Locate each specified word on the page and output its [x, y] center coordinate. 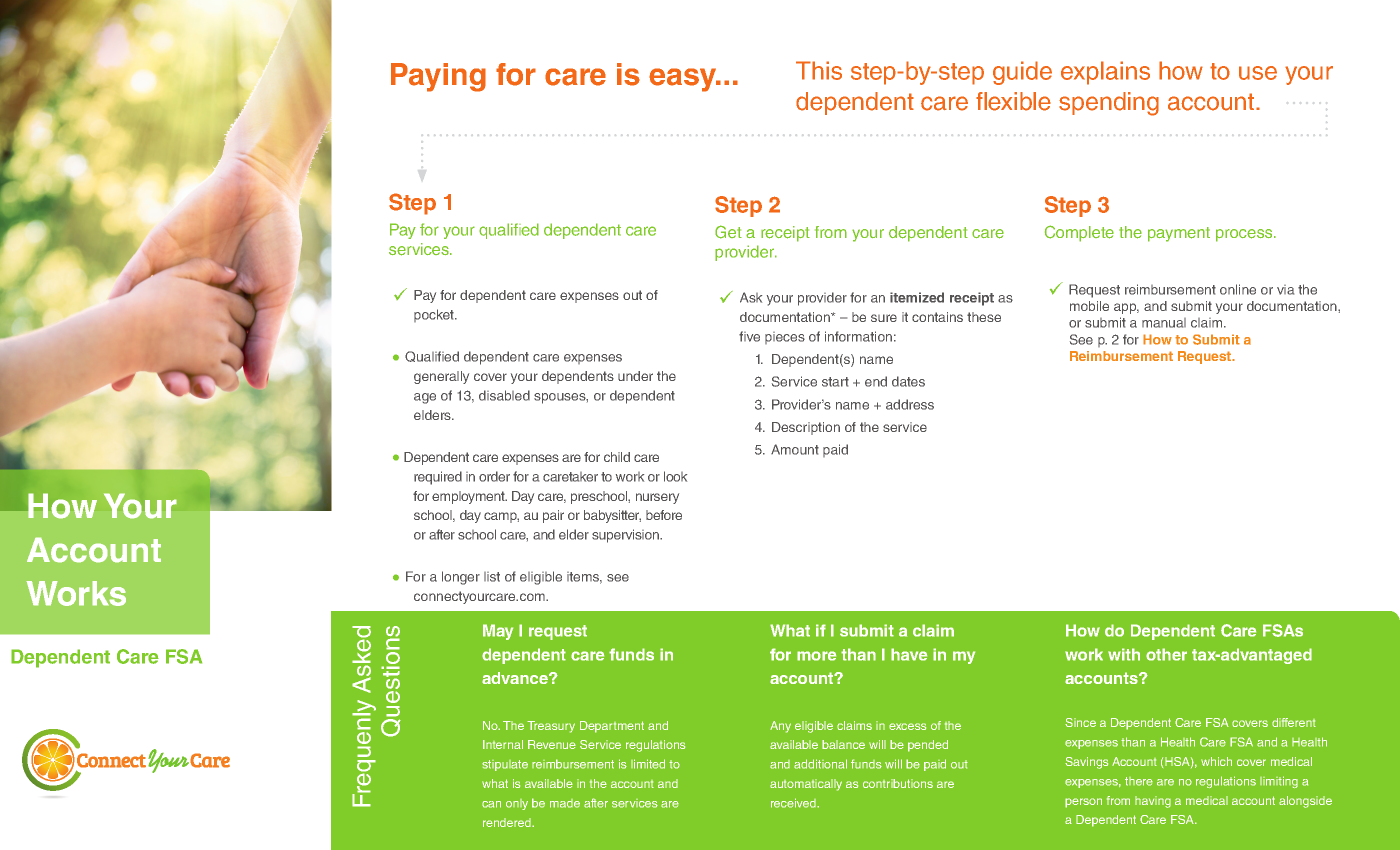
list [492, 577]
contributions [898, 783]
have [909, 654]
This [819, 70]
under [635, 376]
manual [1164, 323]
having [1153, 802]
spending [1109, 104]
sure [884, 318]
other [1166, 654]
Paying [438, 77]
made [565, 803]
